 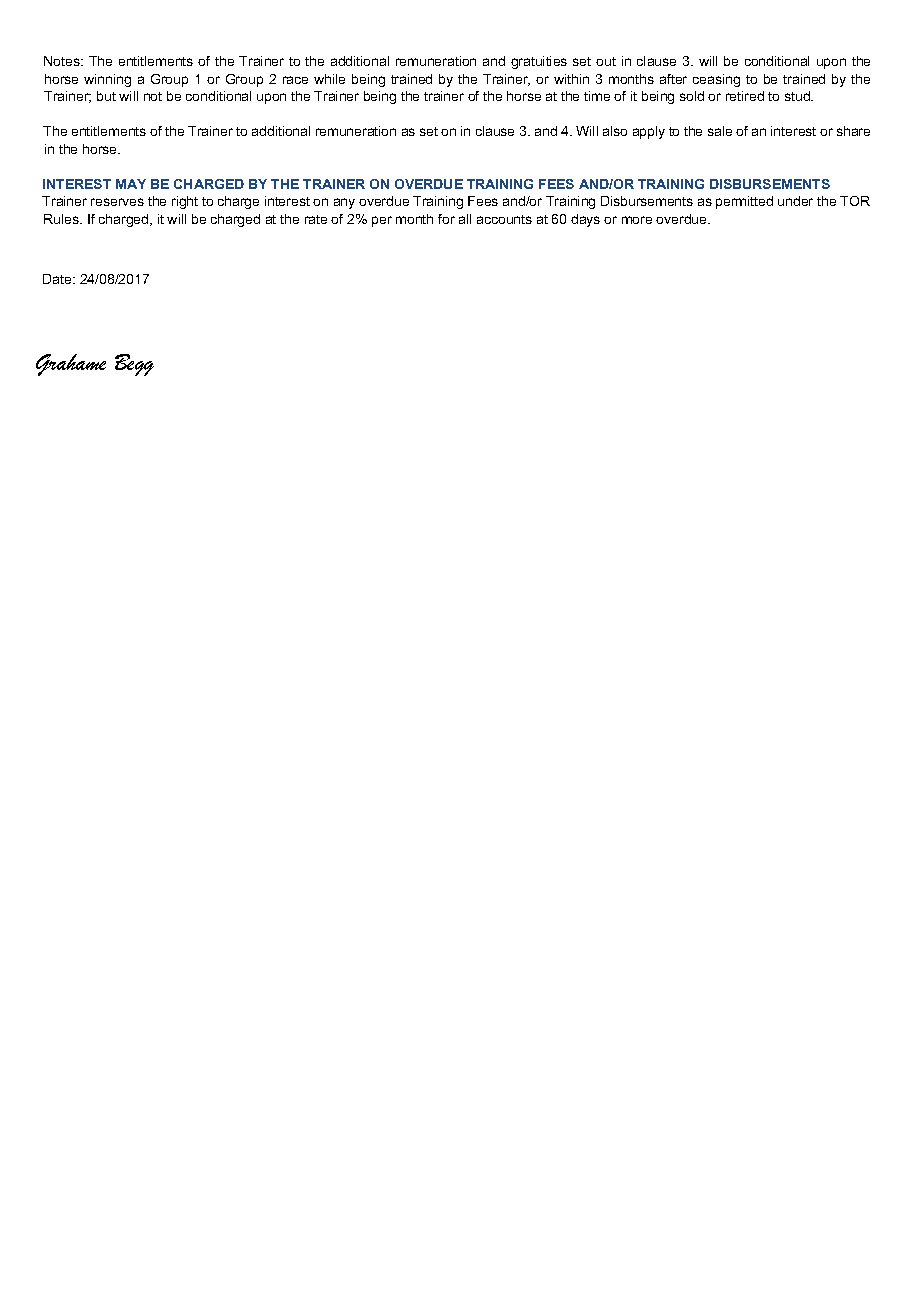 I want to click on winning, so click(x=107, y=80).
